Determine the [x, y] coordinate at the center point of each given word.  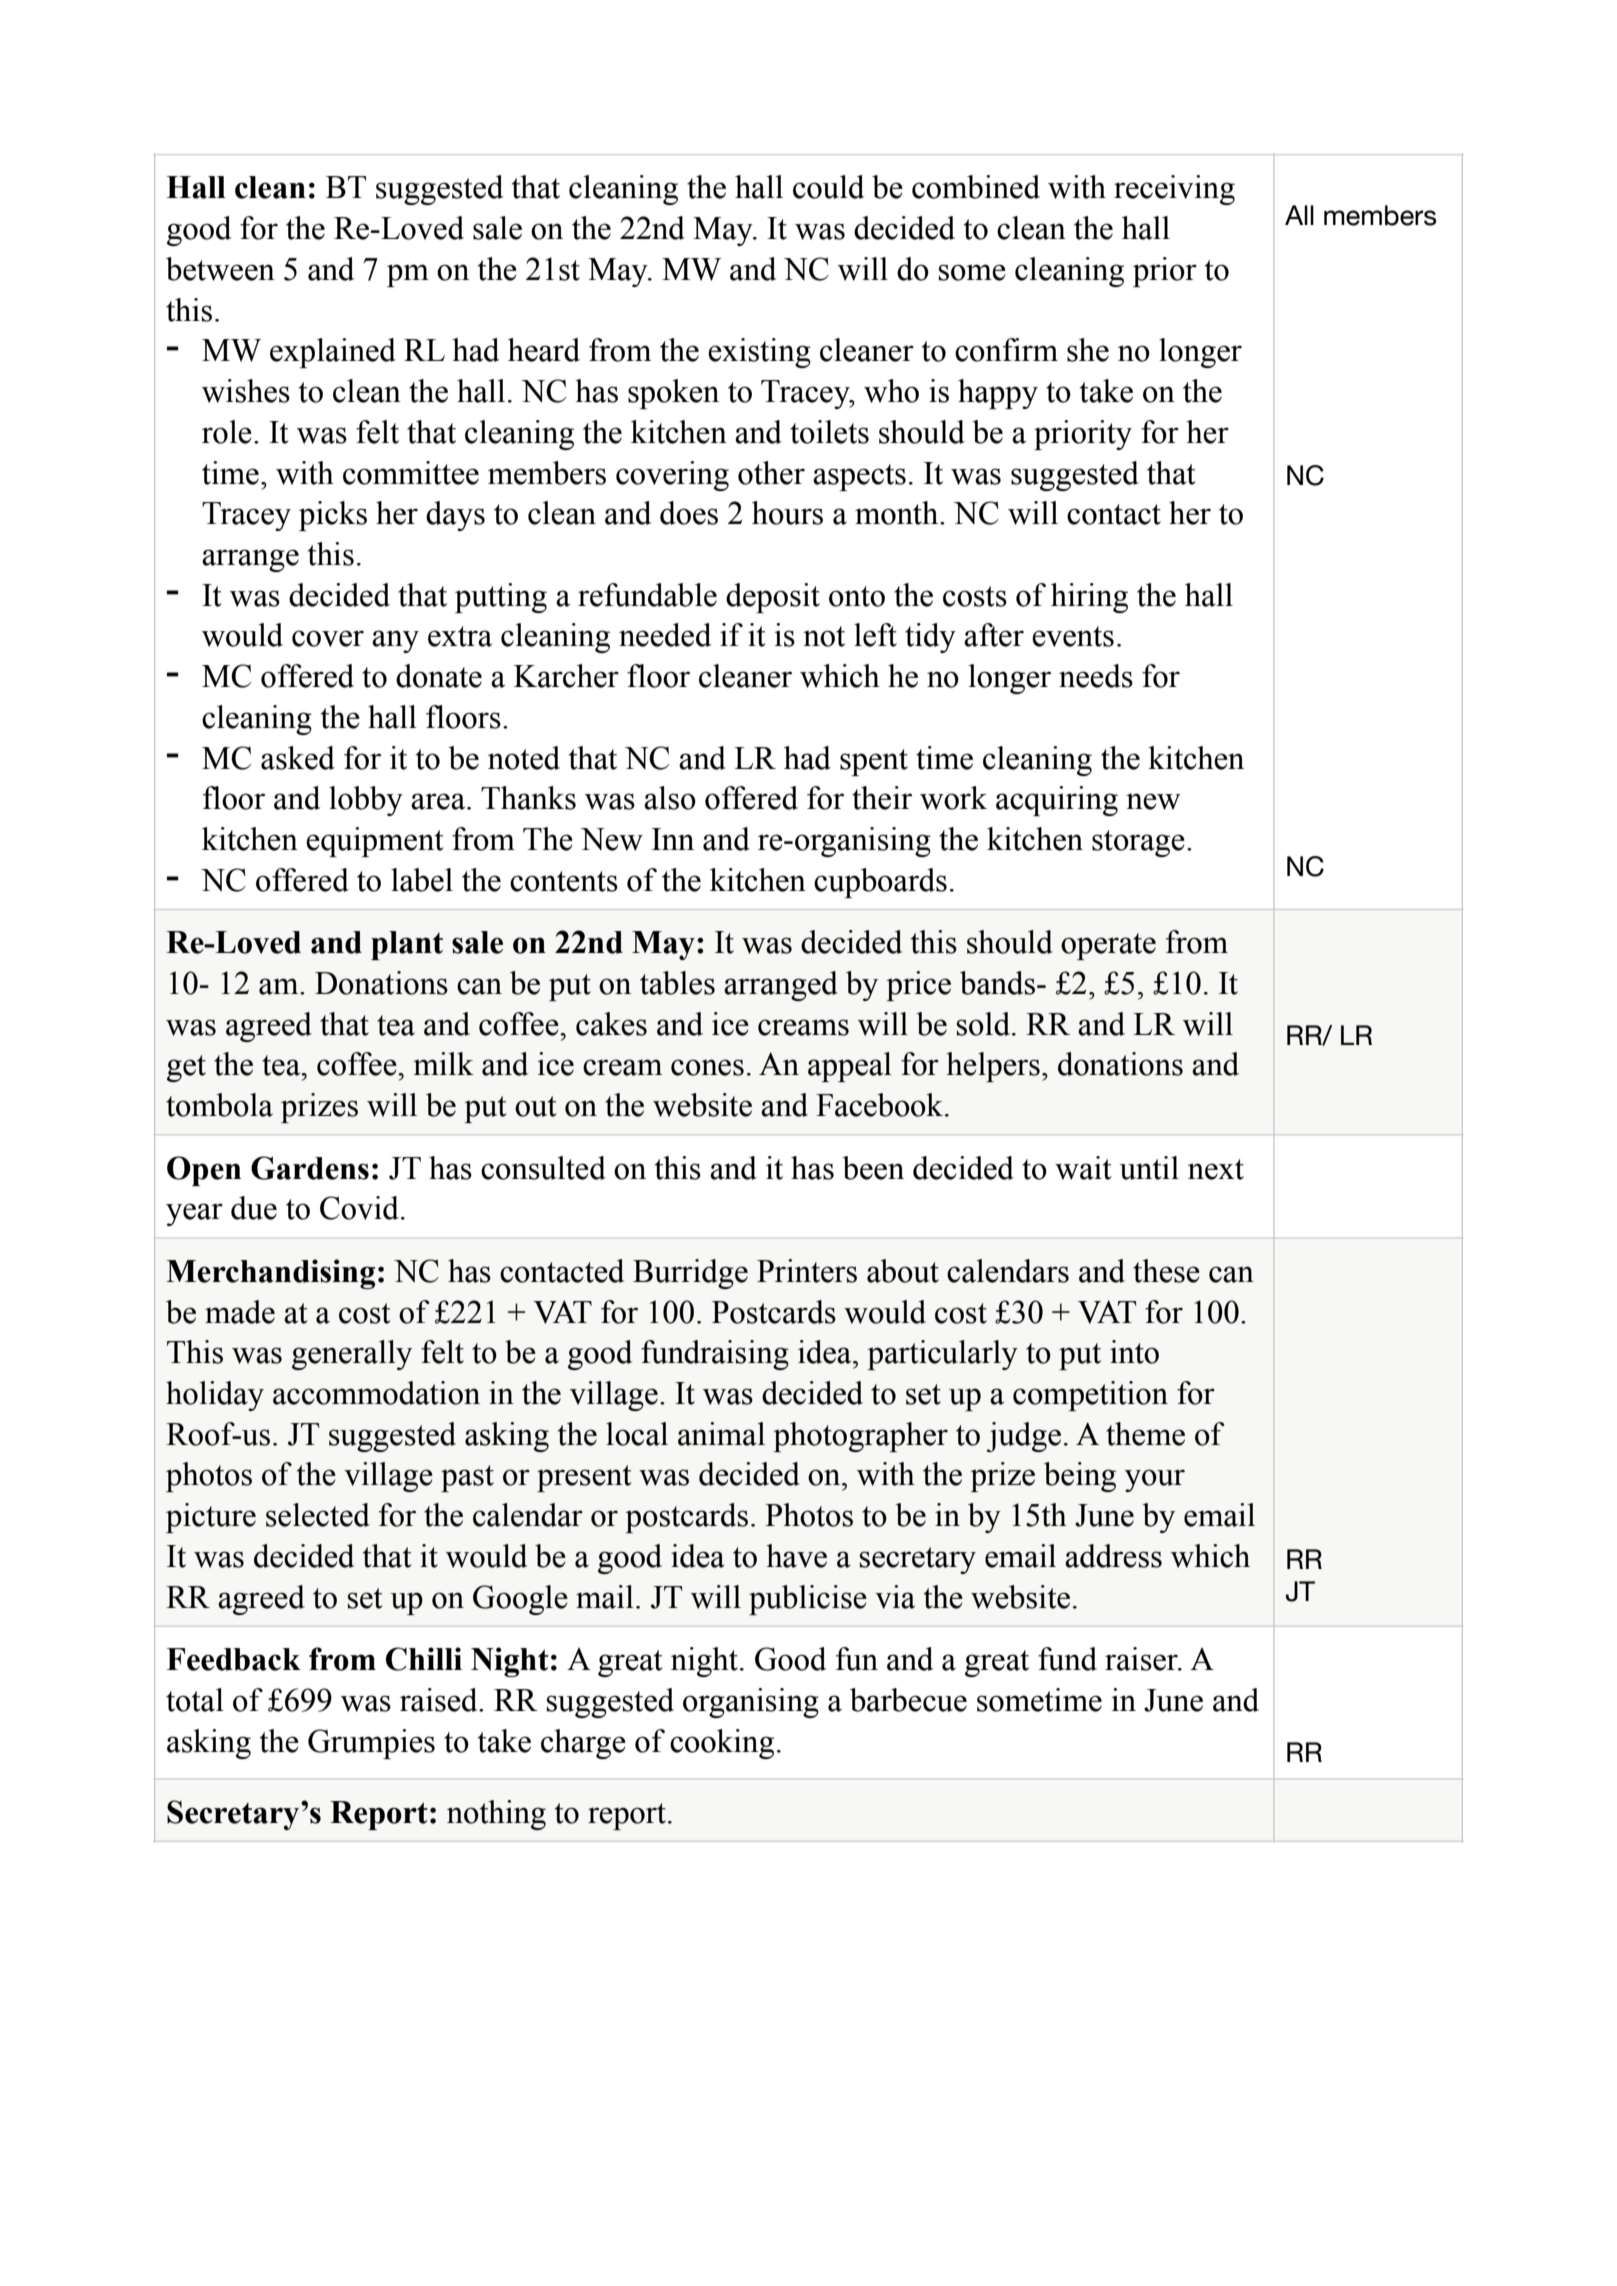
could [828, 187]
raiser [1142, 1659]
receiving [1174, 190]
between [220, 269]
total [195, 1700]
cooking [722, 1744]
